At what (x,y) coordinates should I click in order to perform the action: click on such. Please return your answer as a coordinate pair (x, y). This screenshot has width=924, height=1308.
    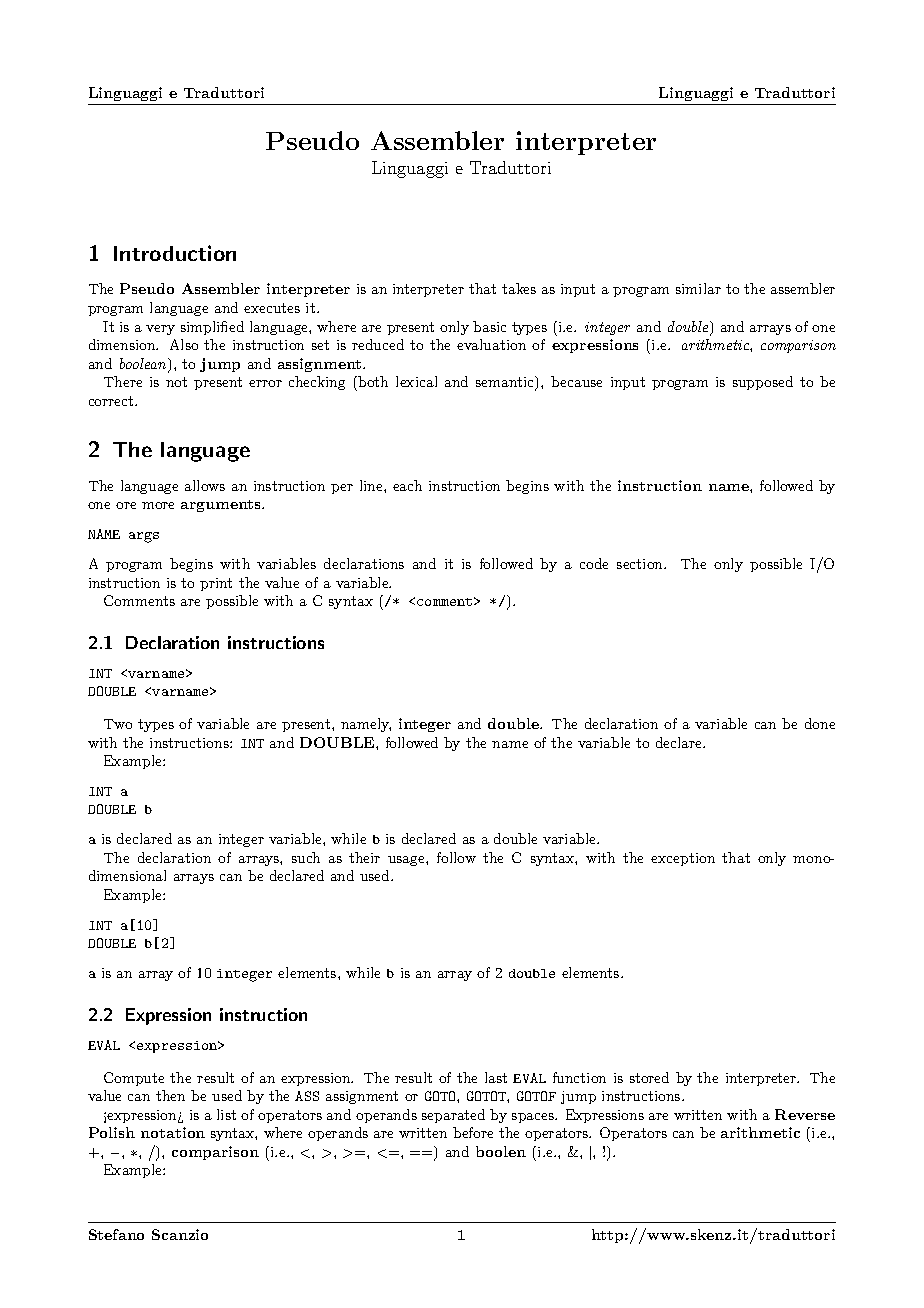
    Looking at the image, I should click on (306, 857).
